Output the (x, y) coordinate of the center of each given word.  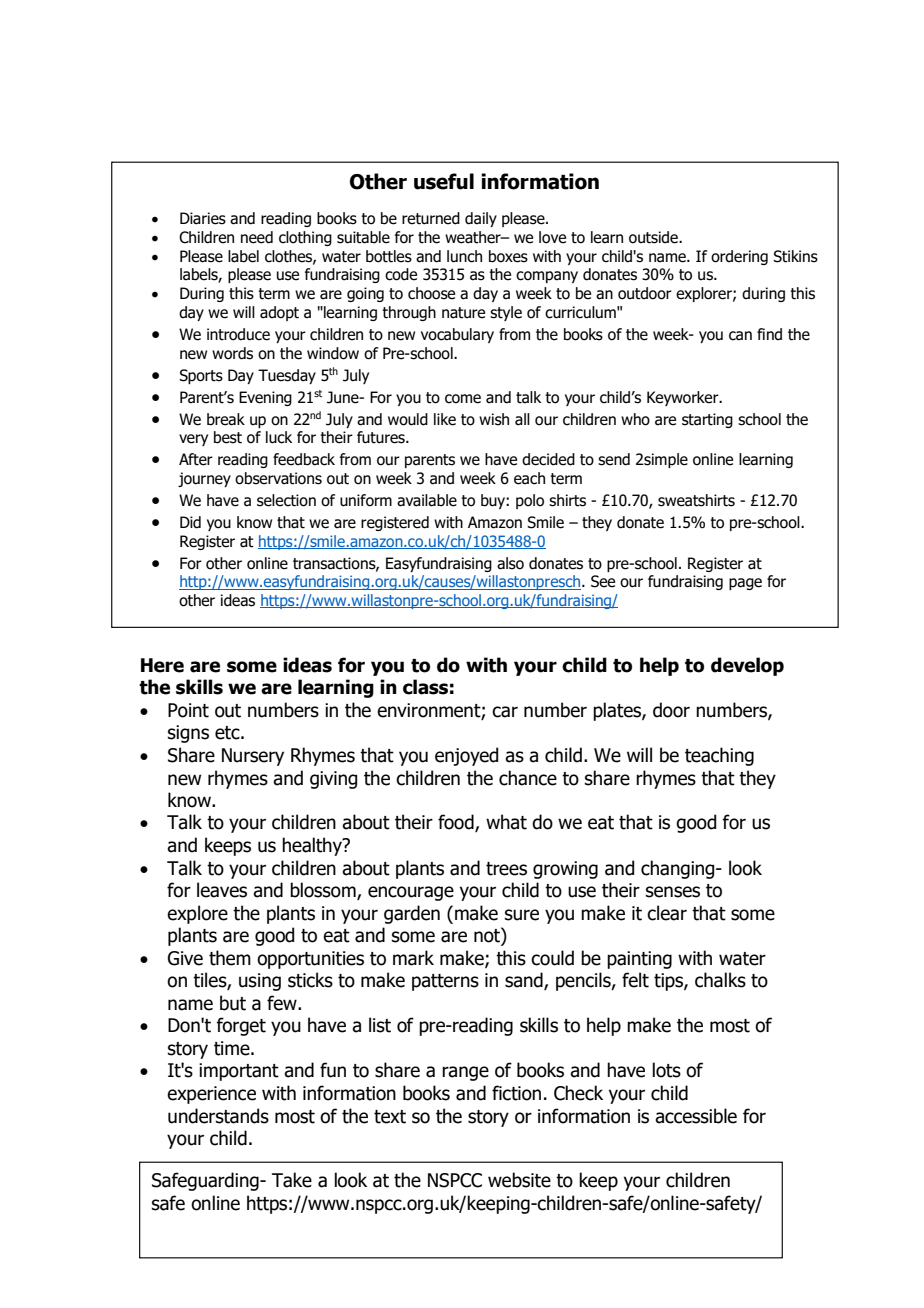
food (457, 823)
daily (481, 219)
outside (654, 237)
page (745, 584)
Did (190, 522)
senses (673, 892)
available (427, 500)
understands (218, 1116)
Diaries (203, 218)
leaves (222, 890)
